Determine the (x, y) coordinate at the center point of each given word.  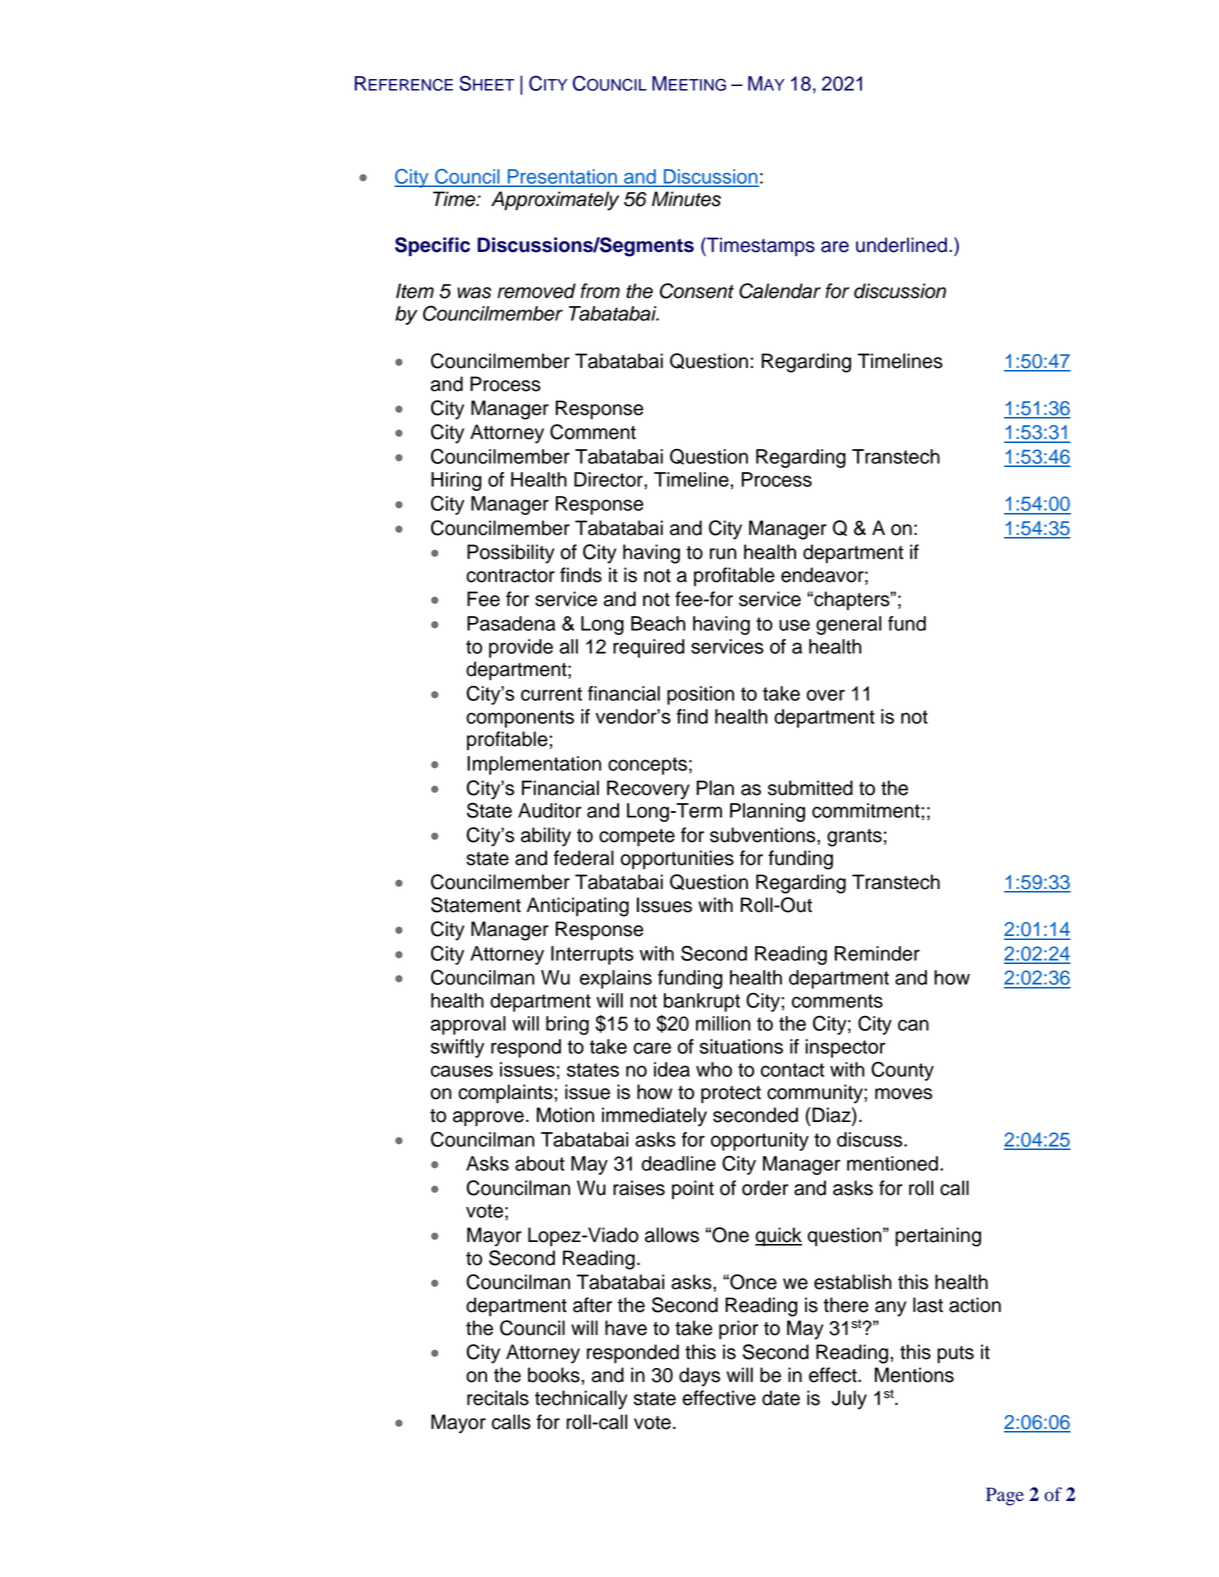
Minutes (686, 199)
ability (546, 837)
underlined (901, 245)
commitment (866, 810)
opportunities (677, 859)
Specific (432, 246)
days (699, 1377)
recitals (498, 1398)
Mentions (914, 1375)
